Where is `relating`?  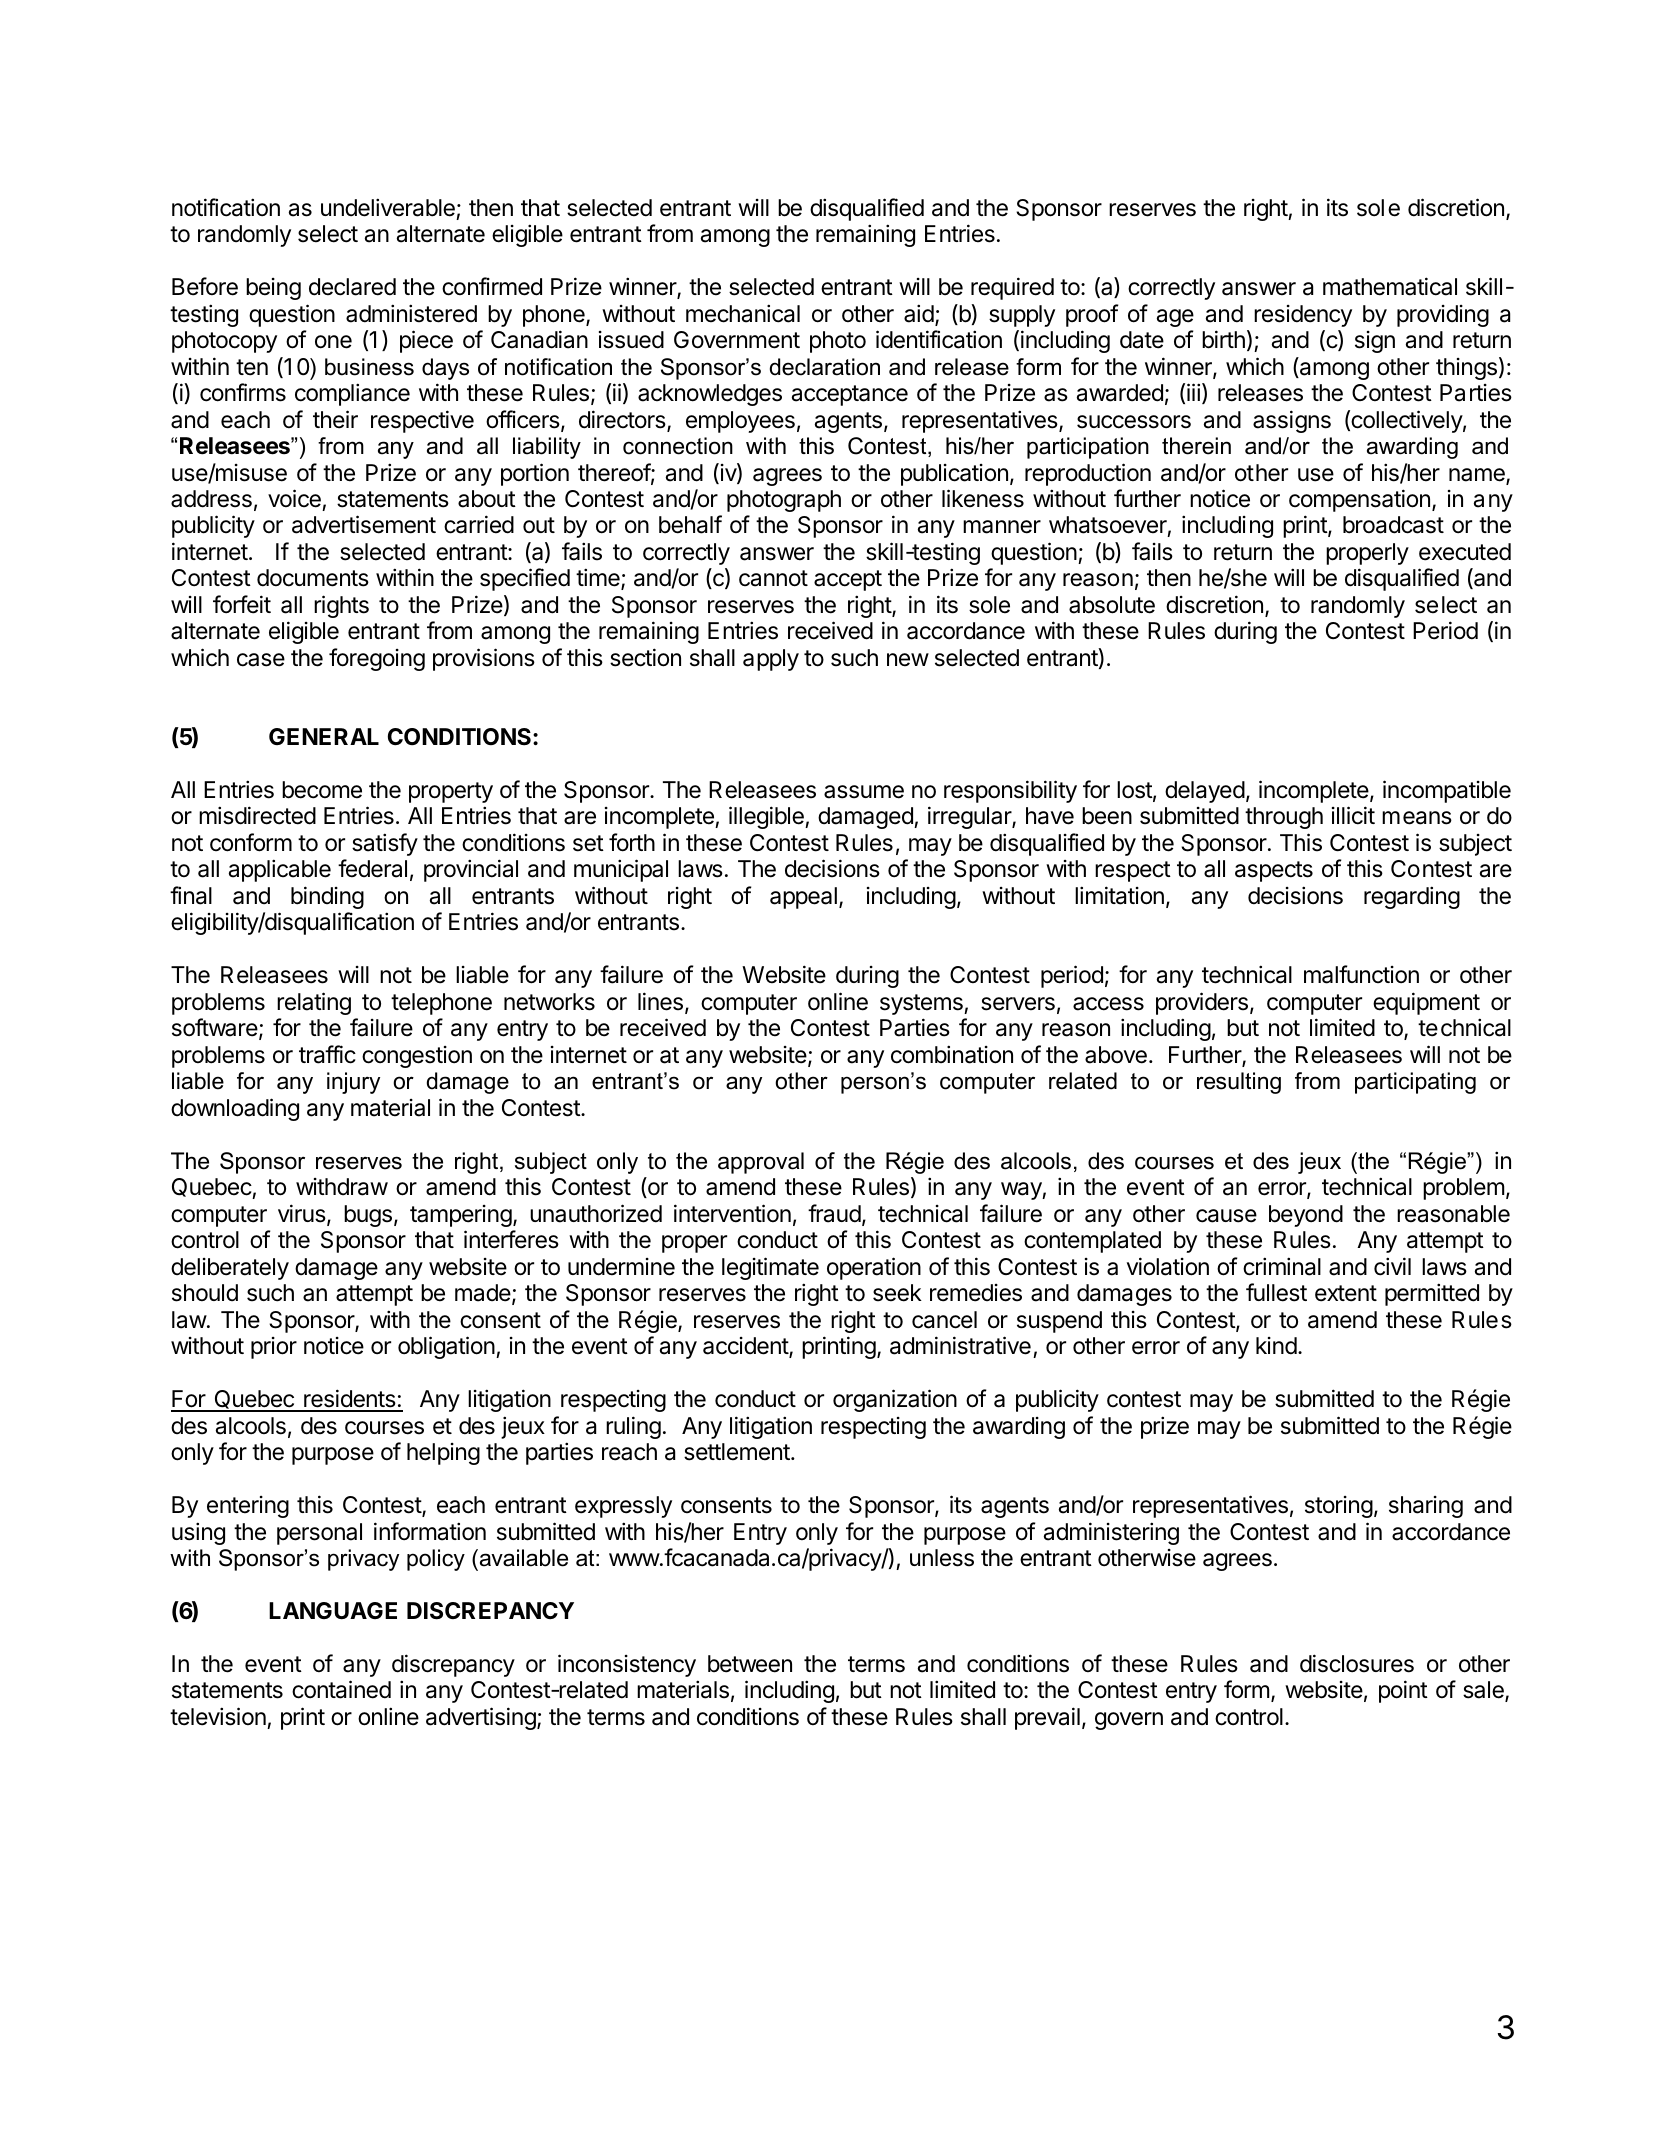 relating is located at coordinates (314, 1003).
